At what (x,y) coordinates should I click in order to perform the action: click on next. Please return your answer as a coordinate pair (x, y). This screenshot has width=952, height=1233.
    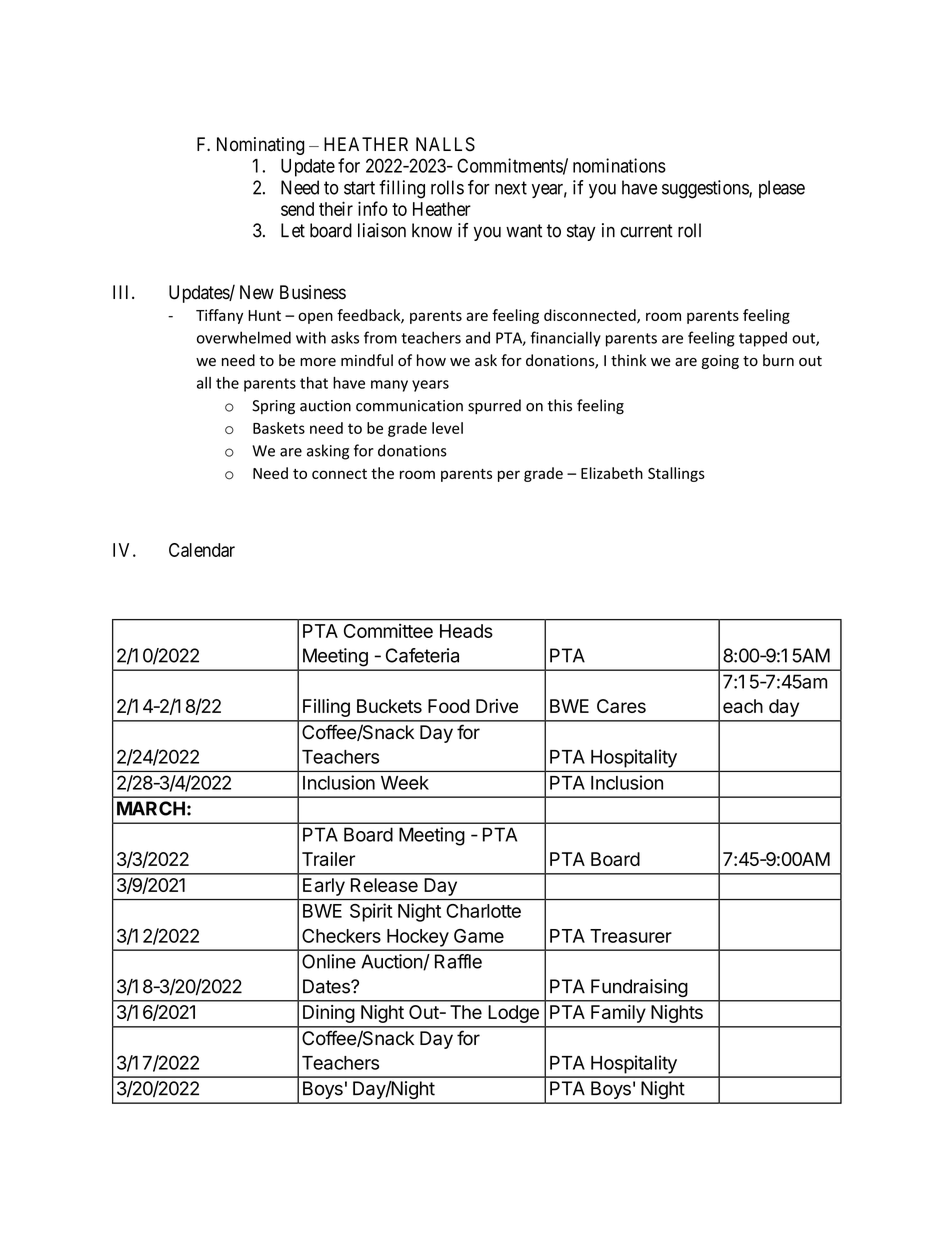
    Looking at the image, I should click on (511, 188).
